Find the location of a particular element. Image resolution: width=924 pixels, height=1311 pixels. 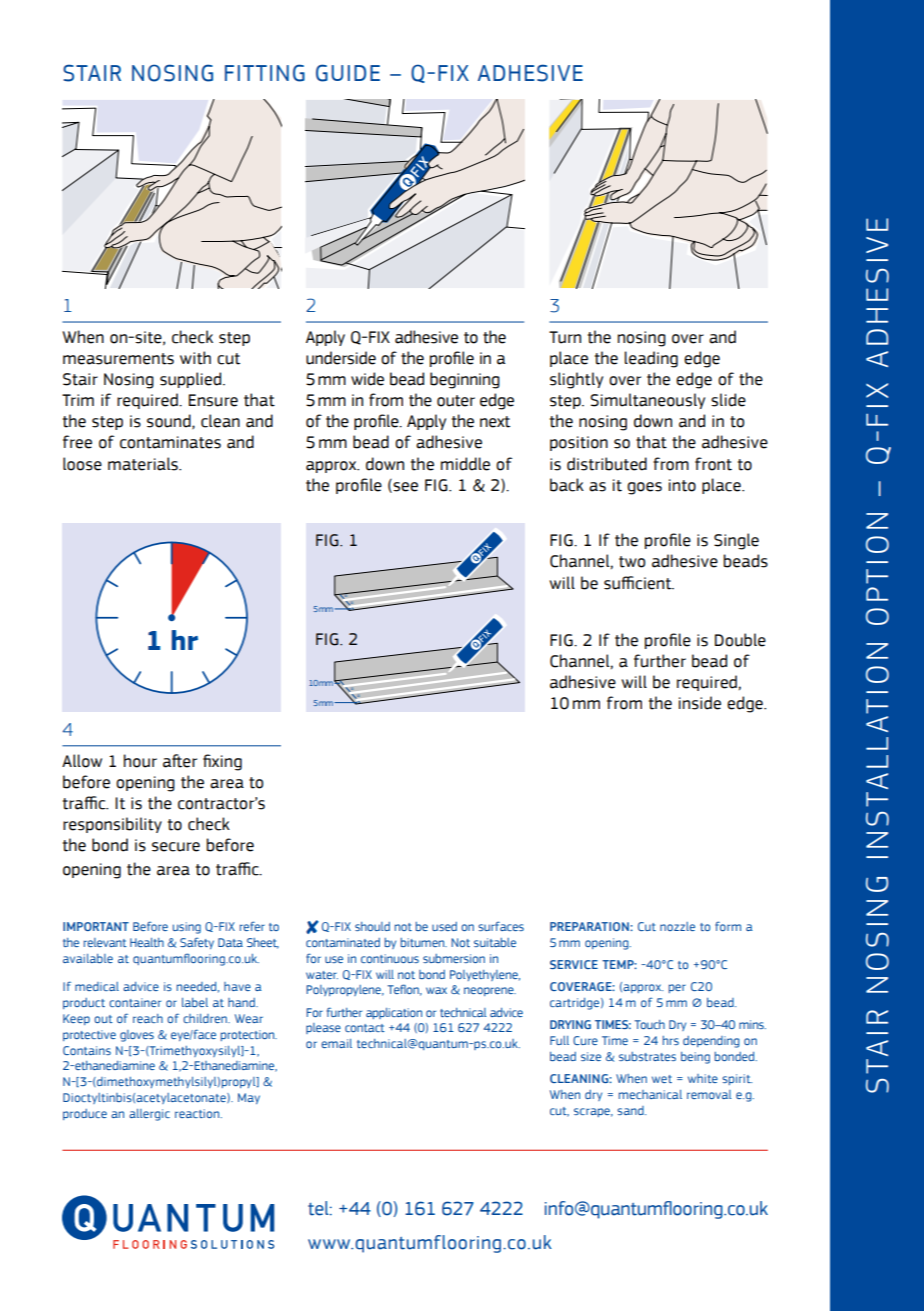

contact is located at coordinates (365, 1028).
